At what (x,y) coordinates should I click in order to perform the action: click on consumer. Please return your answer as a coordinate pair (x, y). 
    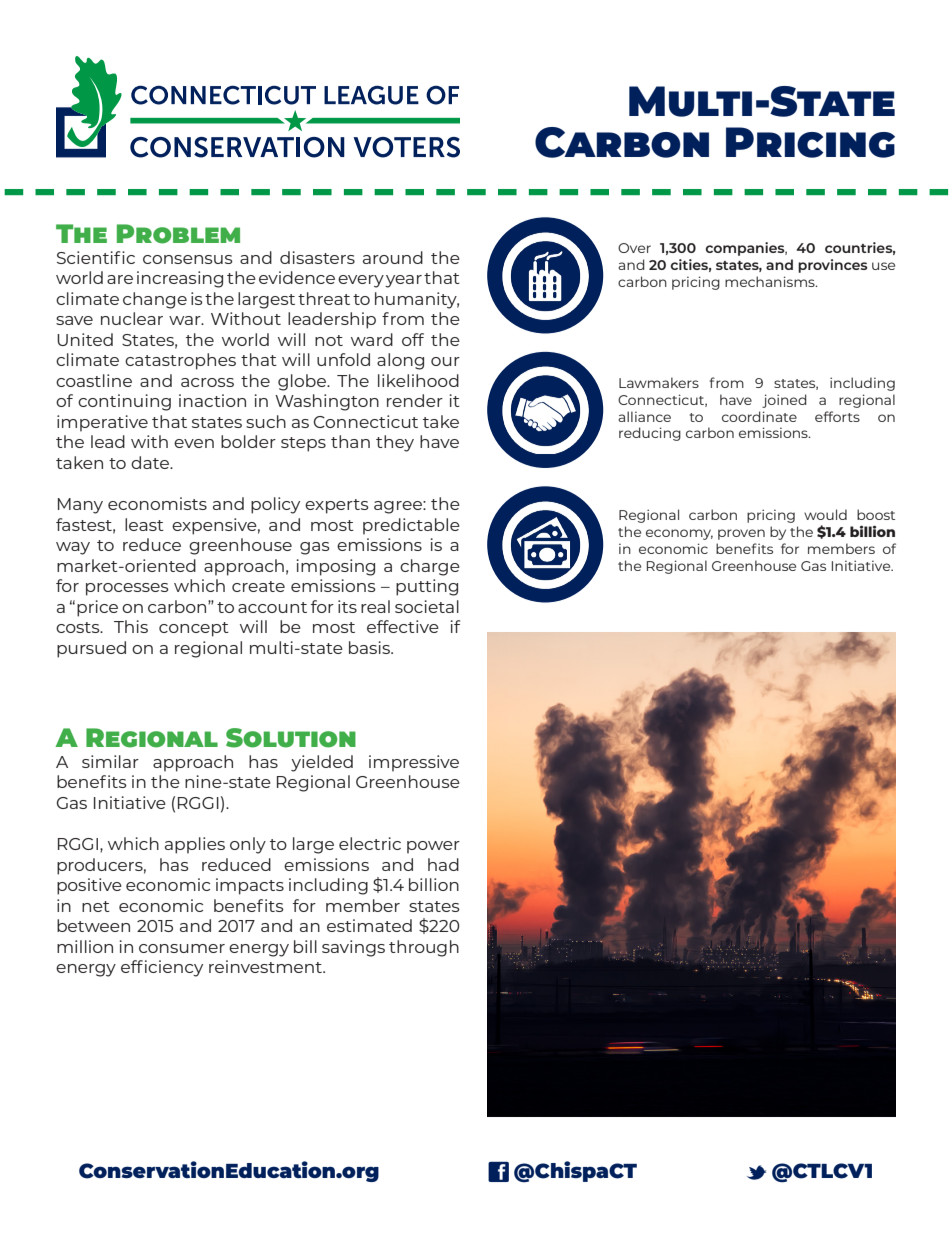
    Looking at the image, I should click on (182, 948).
